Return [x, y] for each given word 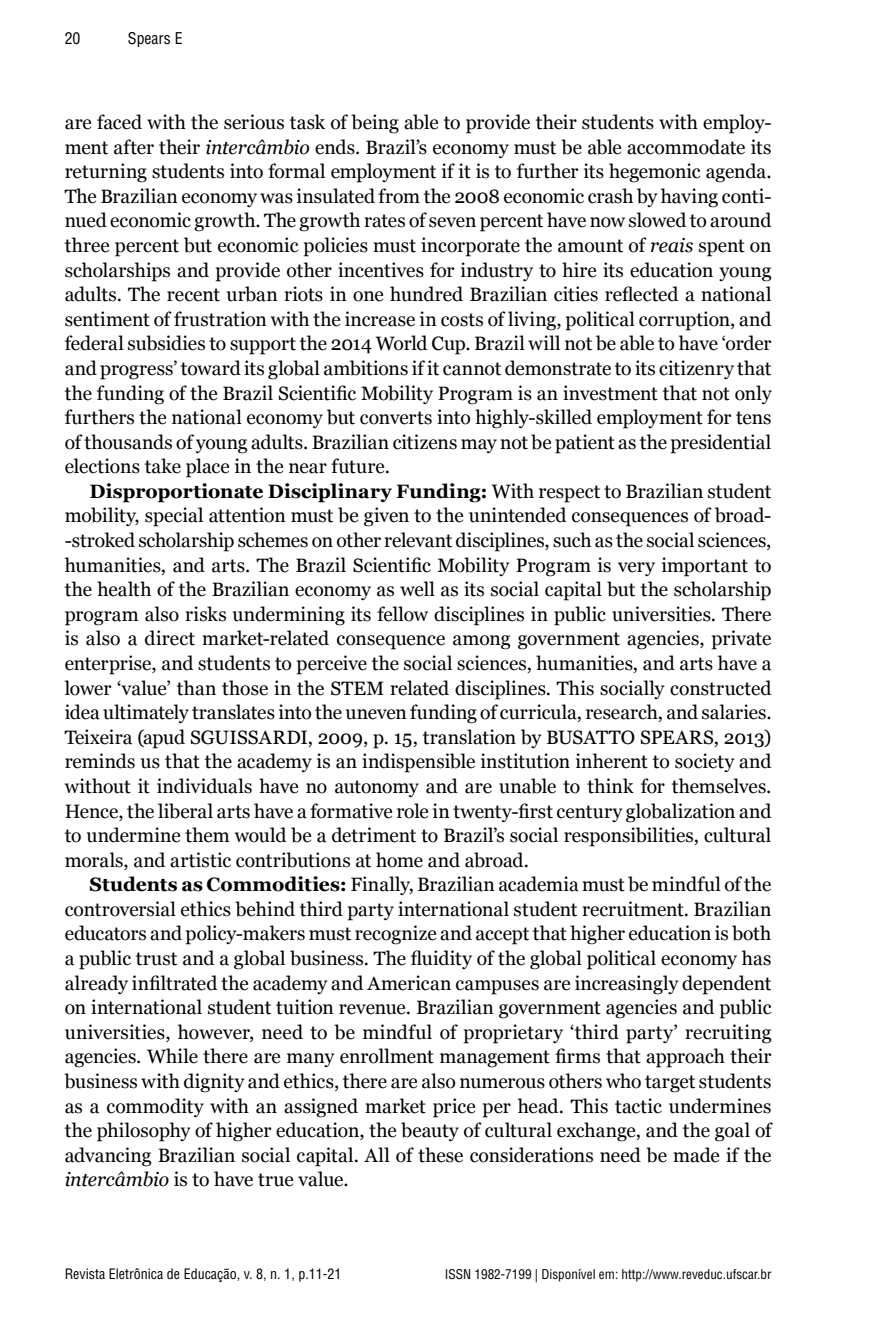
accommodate [686, 147]
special [174, 517]
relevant [418, 540]
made [696, 1155]
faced [119, 122]
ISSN [458, 1274]
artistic [200, 860]
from [399, 196]
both [751, 933]
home [399, 860]
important [705, 567]
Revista [85, 1273]
